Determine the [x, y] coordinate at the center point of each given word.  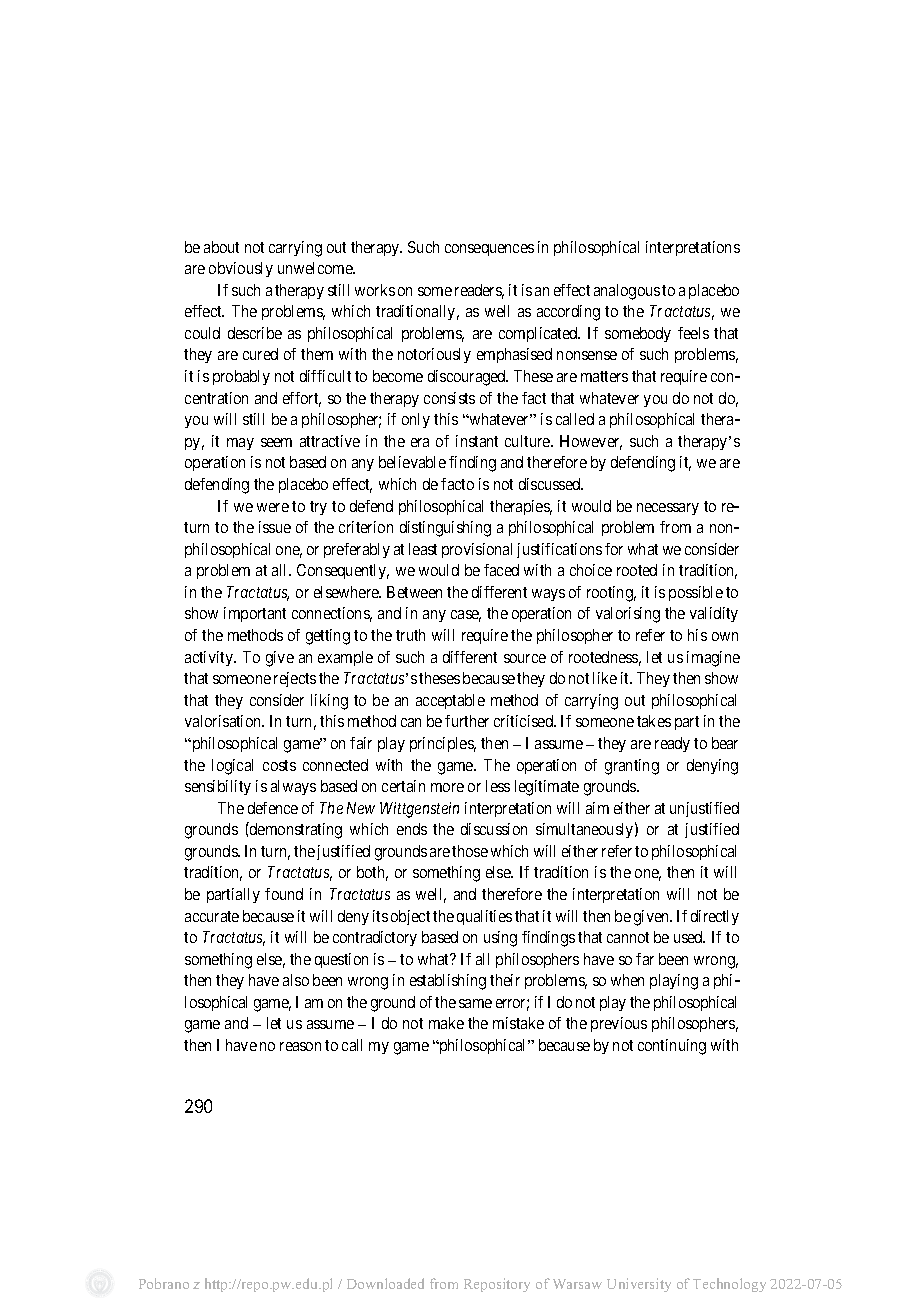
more [447, 787]
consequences [489, 250]
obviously [241, 269]
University [639, 1285]
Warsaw [577, 1284]
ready [672, 744]
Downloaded [385, 1283]
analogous [627, 292]
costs [279, 765]
